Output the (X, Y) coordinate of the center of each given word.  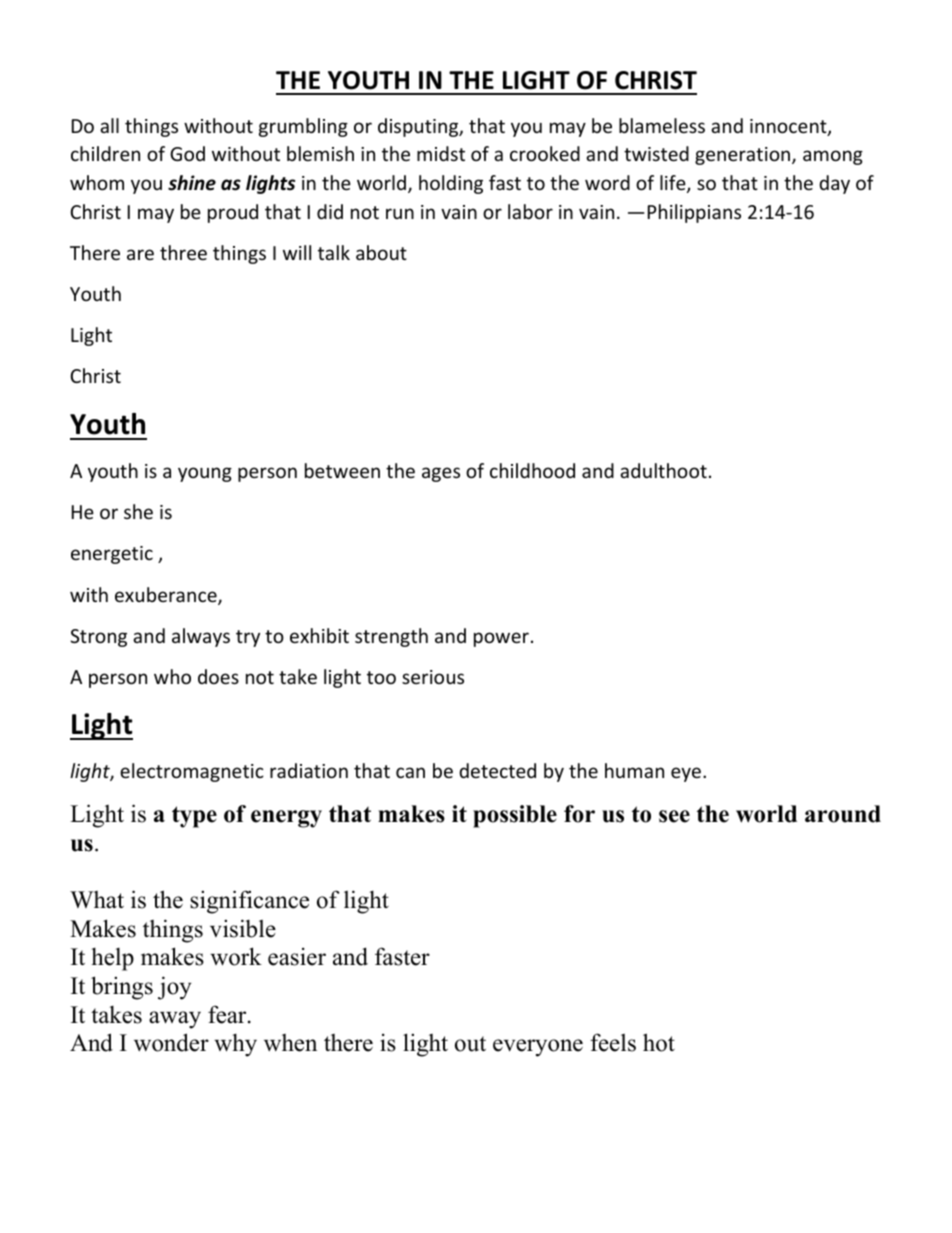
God (187, 153)
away (175, 1020)
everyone (538, 1048)
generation (744, 156)
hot (659, 1042)
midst (441, 153)
